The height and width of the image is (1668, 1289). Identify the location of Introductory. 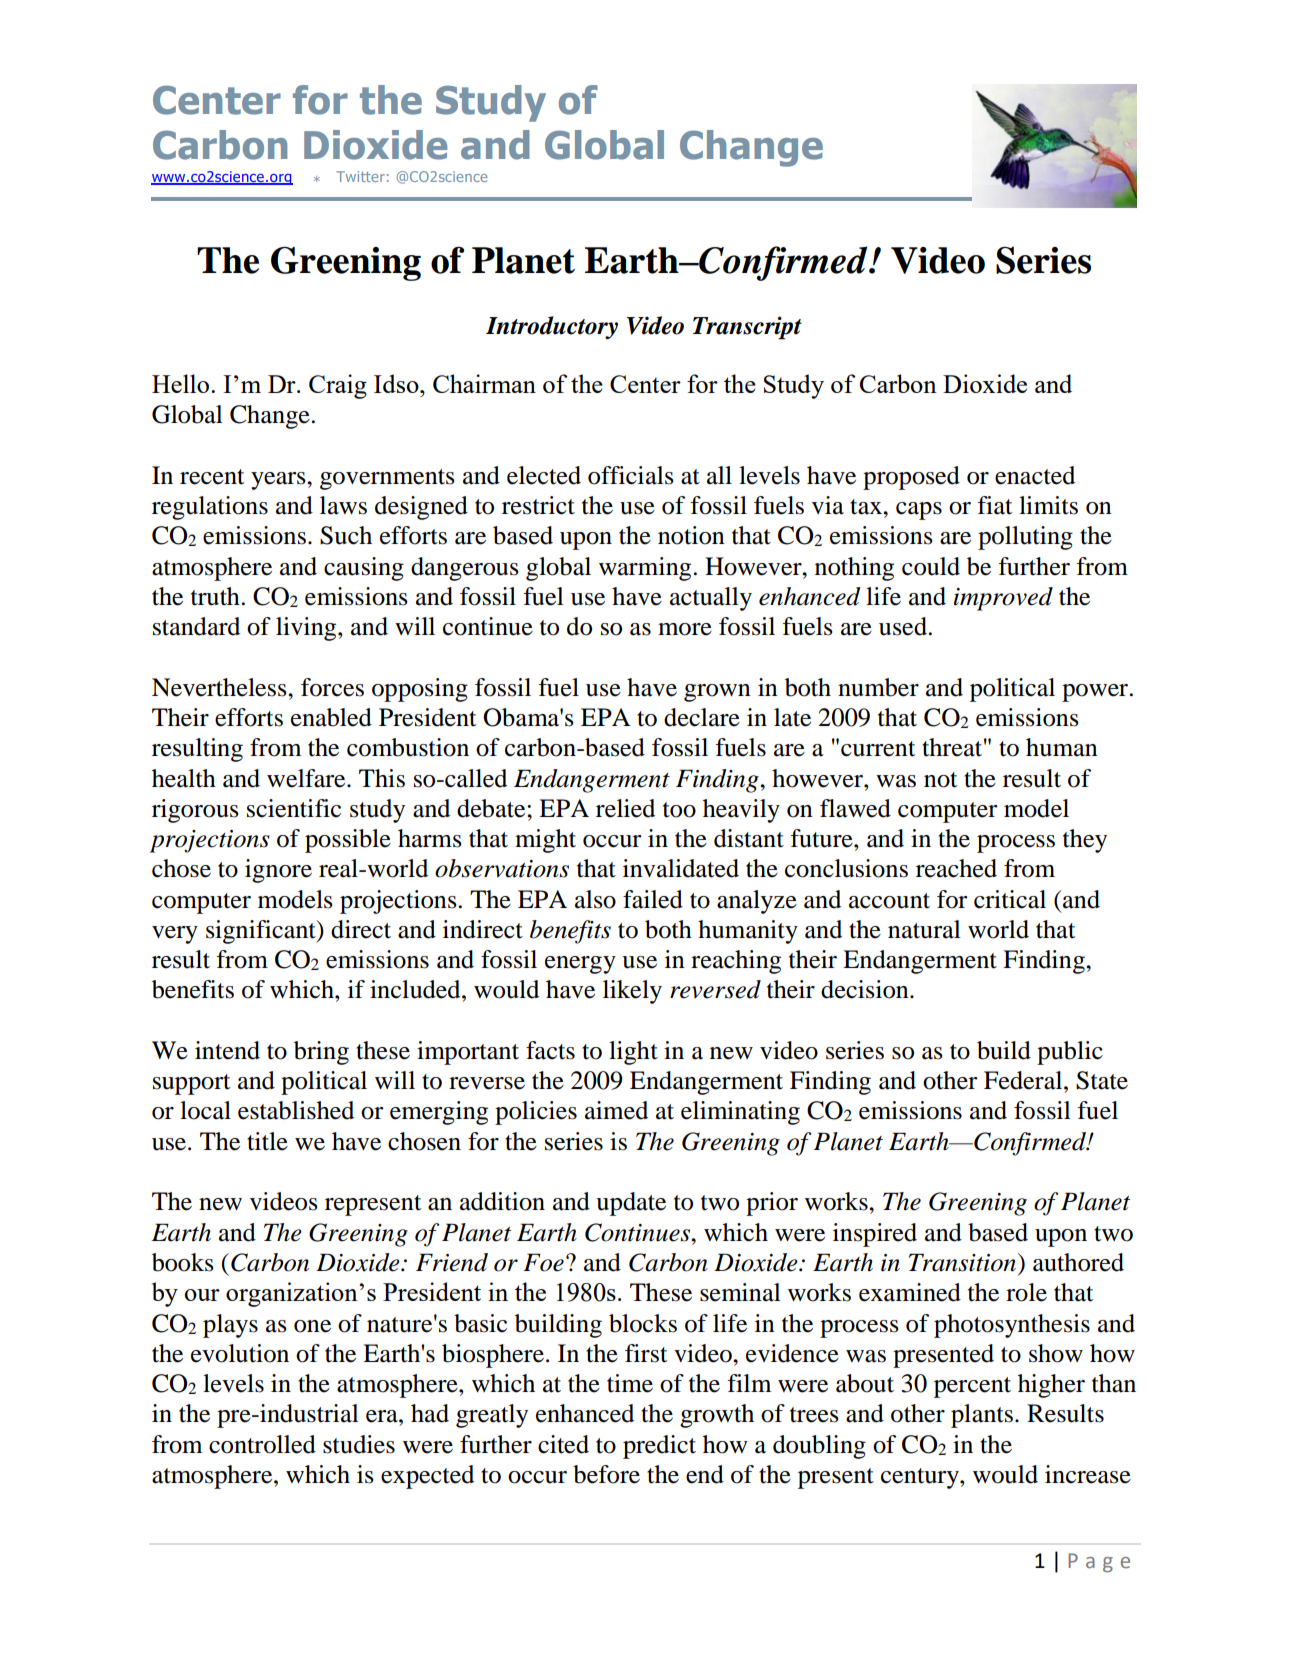
(552, 327).
